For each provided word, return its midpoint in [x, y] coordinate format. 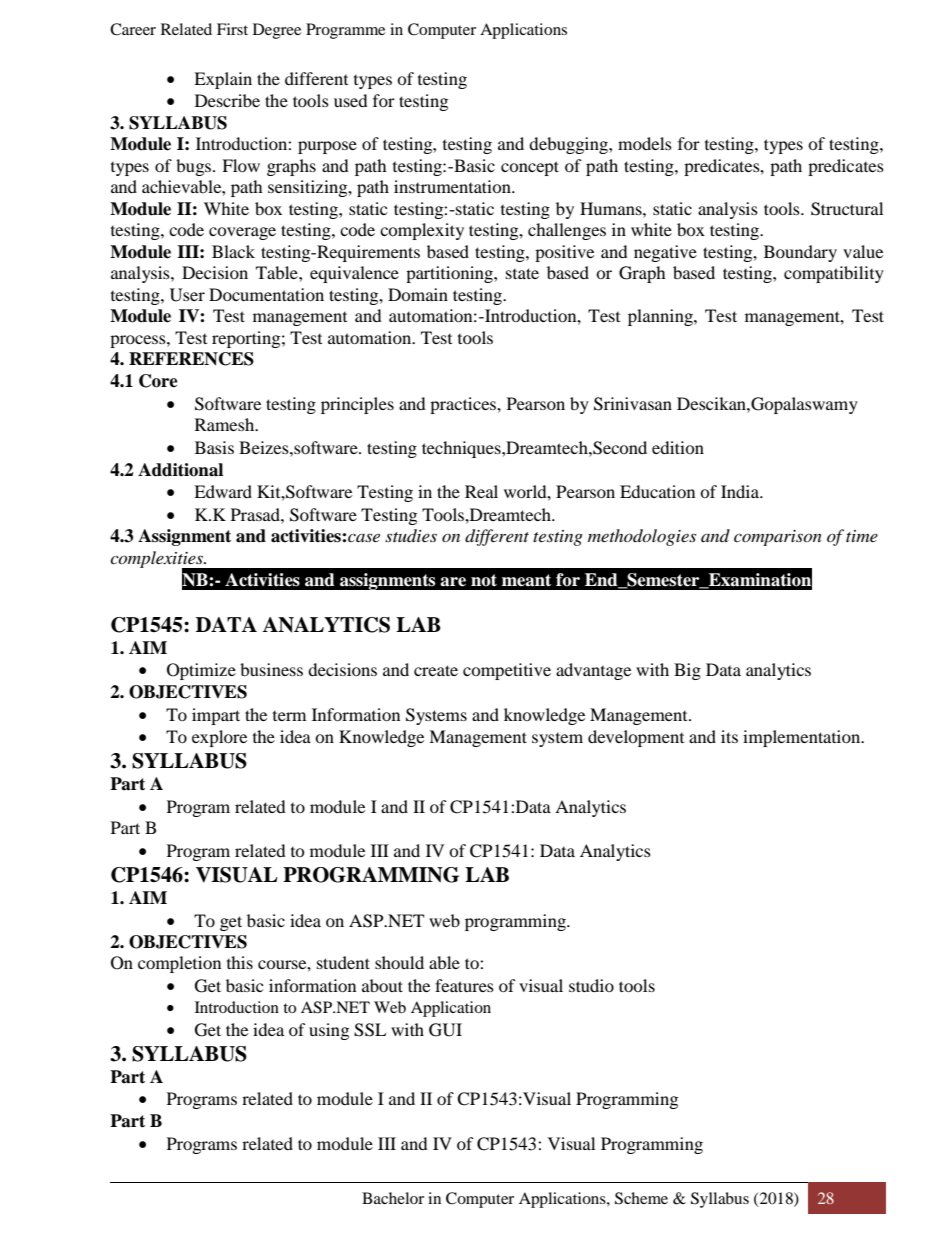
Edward [223, 491]
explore [219, 738]
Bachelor [393, 1198]
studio [591, 985]
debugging [569, 145]
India [741, 491]
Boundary [800, 253]
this [240, 962]
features [464, 985]
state [522, 273]
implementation [803, 738]
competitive [507, 671]
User [187, 295]
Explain [223, 80]
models [645, 143]
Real [481, 491]
